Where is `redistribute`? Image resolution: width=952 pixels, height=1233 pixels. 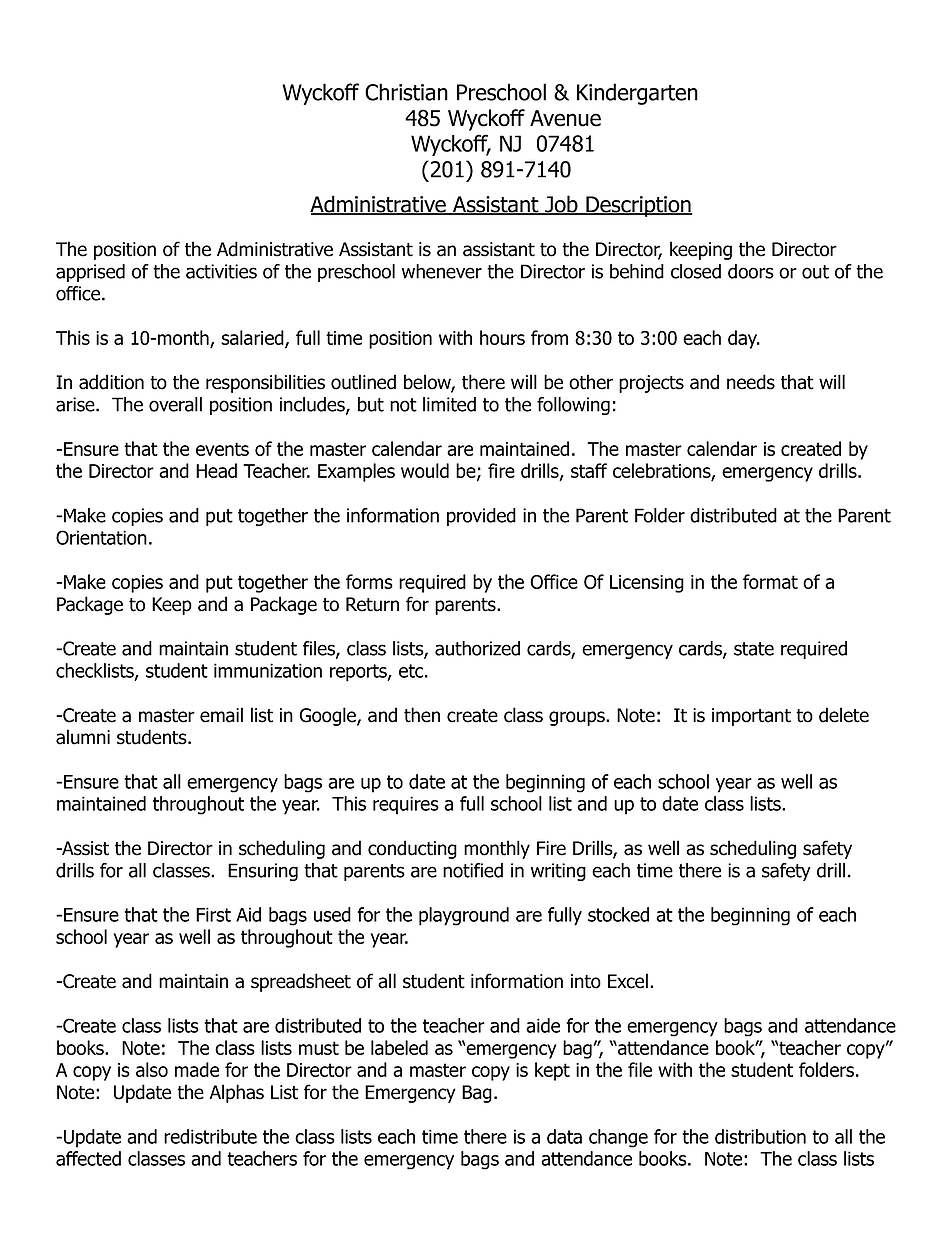 redistribute is located at coordinates (210, 1136).
